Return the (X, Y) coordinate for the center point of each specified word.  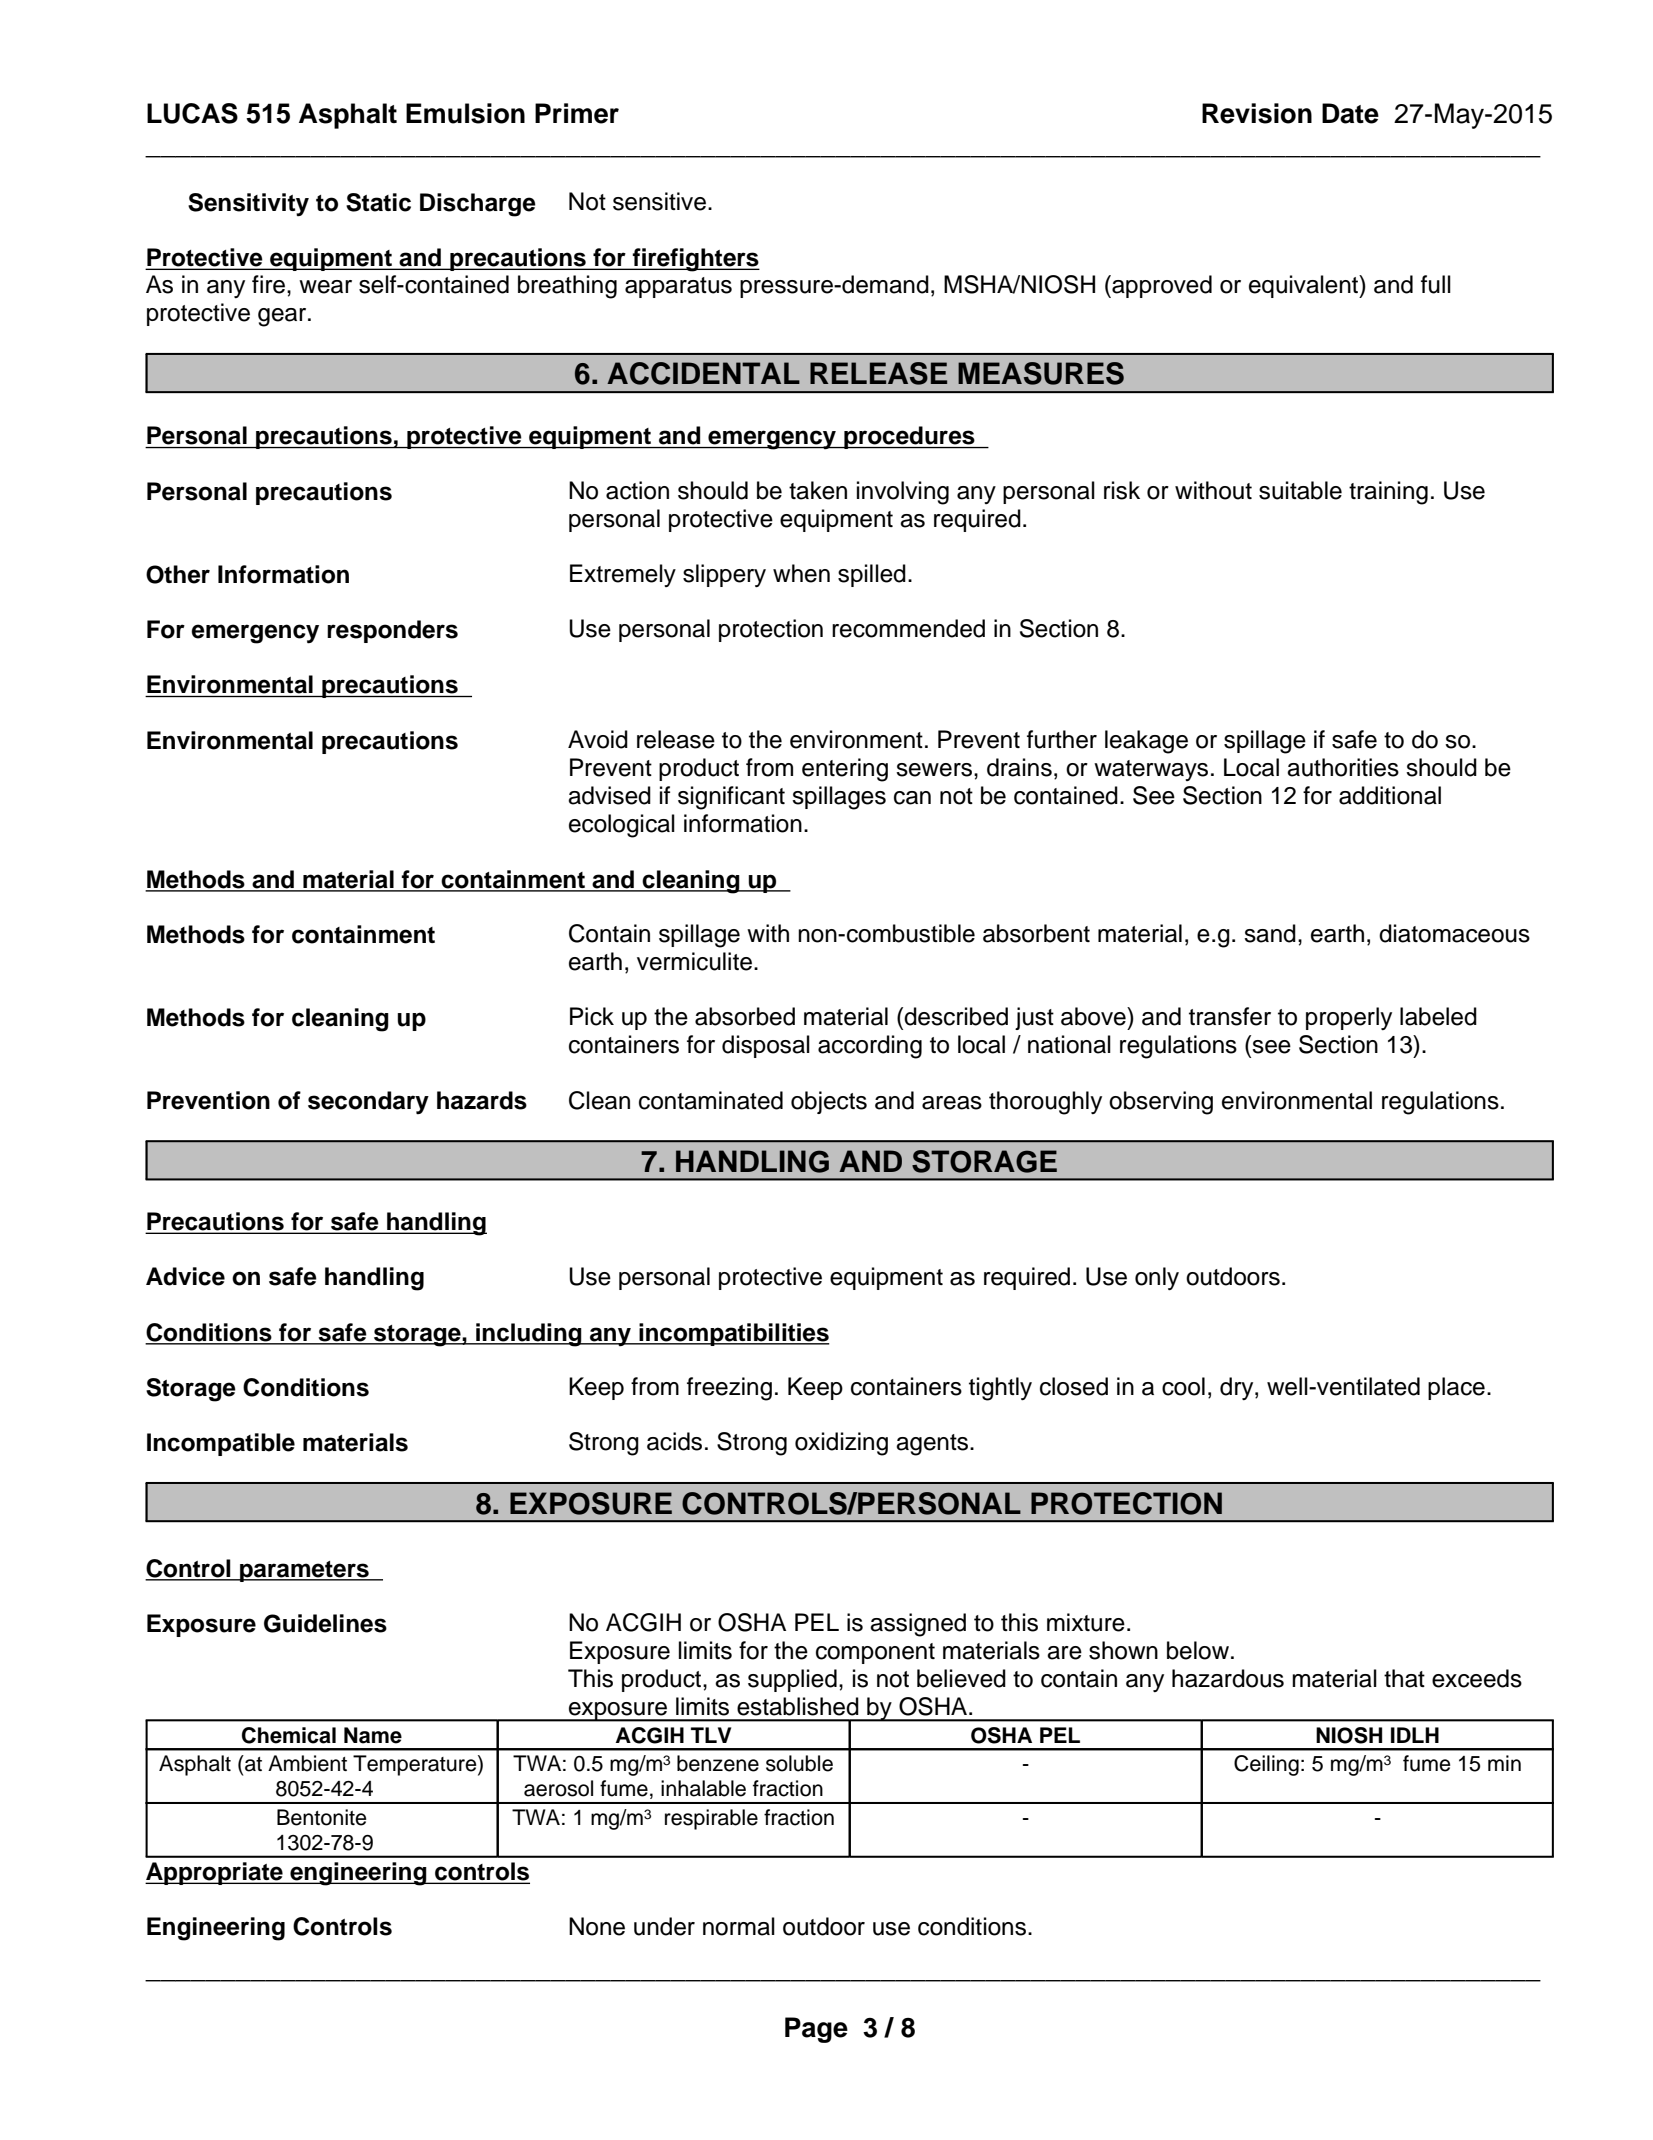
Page (816, 2030)
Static (378, 202)
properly (1349, 1018)
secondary (368, 1103)
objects (829, 1102)
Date (1350, 113)
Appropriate (215, 1873)
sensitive (659, 201)
